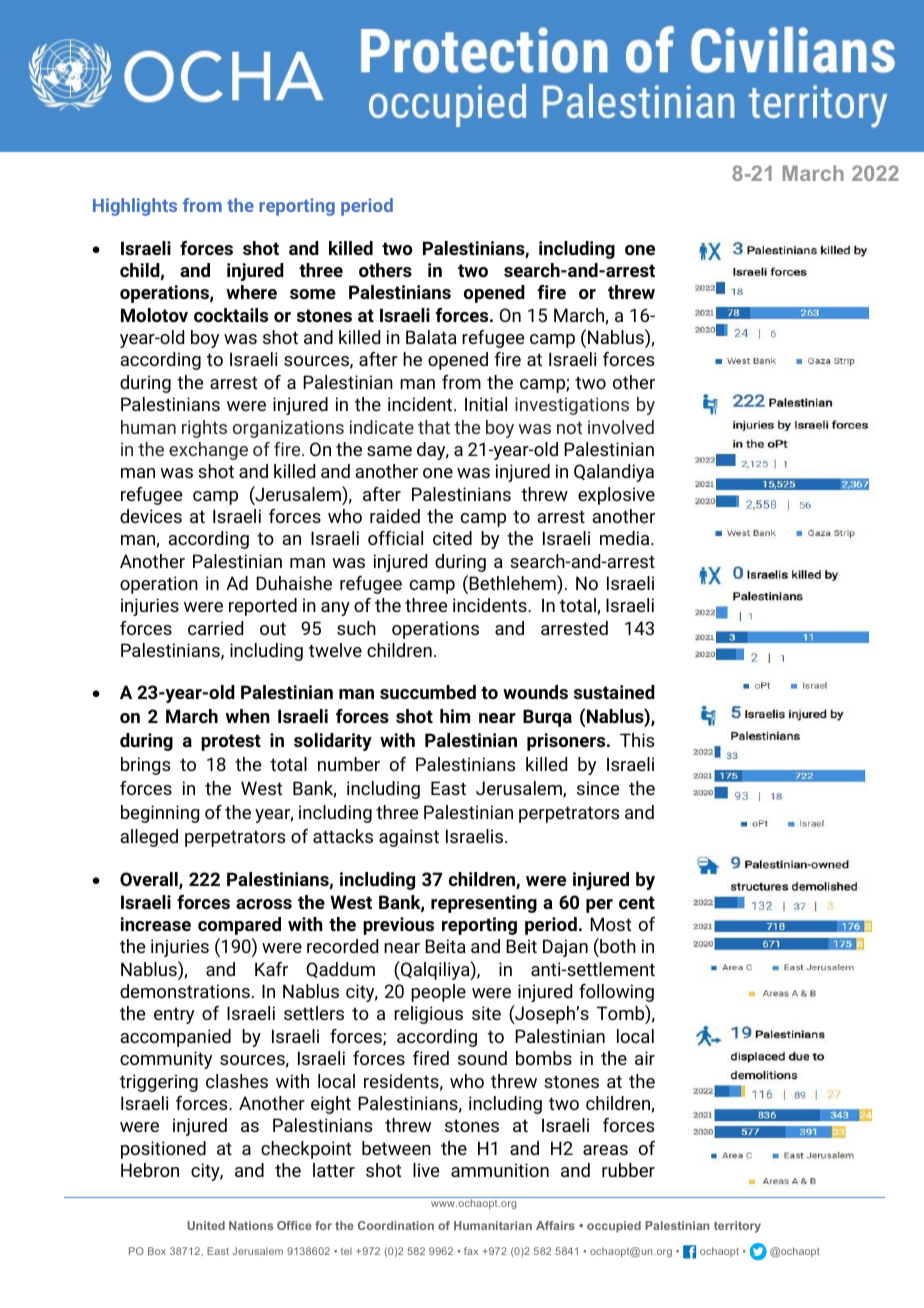  Describe the element at coordinates (616, 496) in the page. I see `explosive` at that location.
